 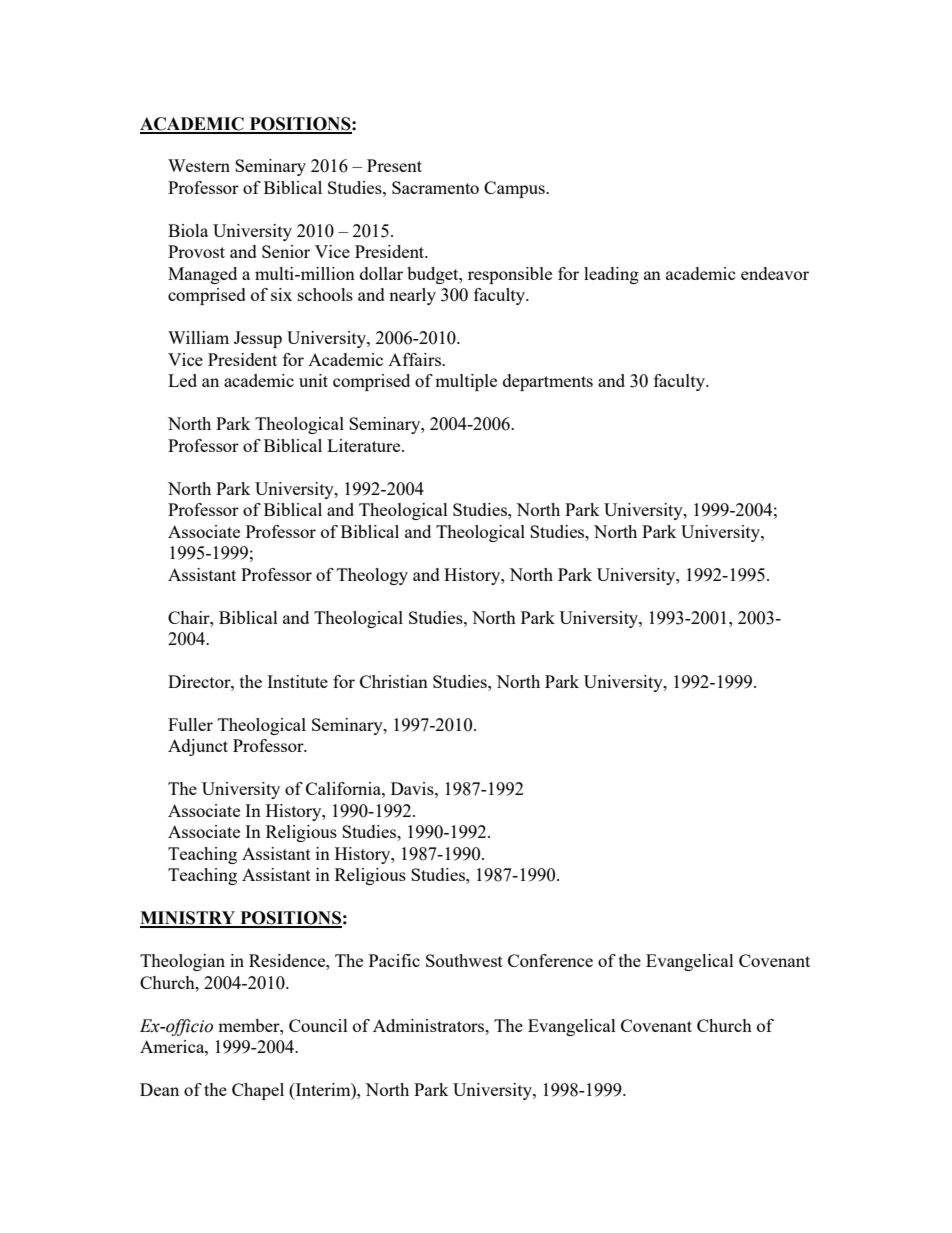 I want to click on Conference, so click(x=550, y=960).
